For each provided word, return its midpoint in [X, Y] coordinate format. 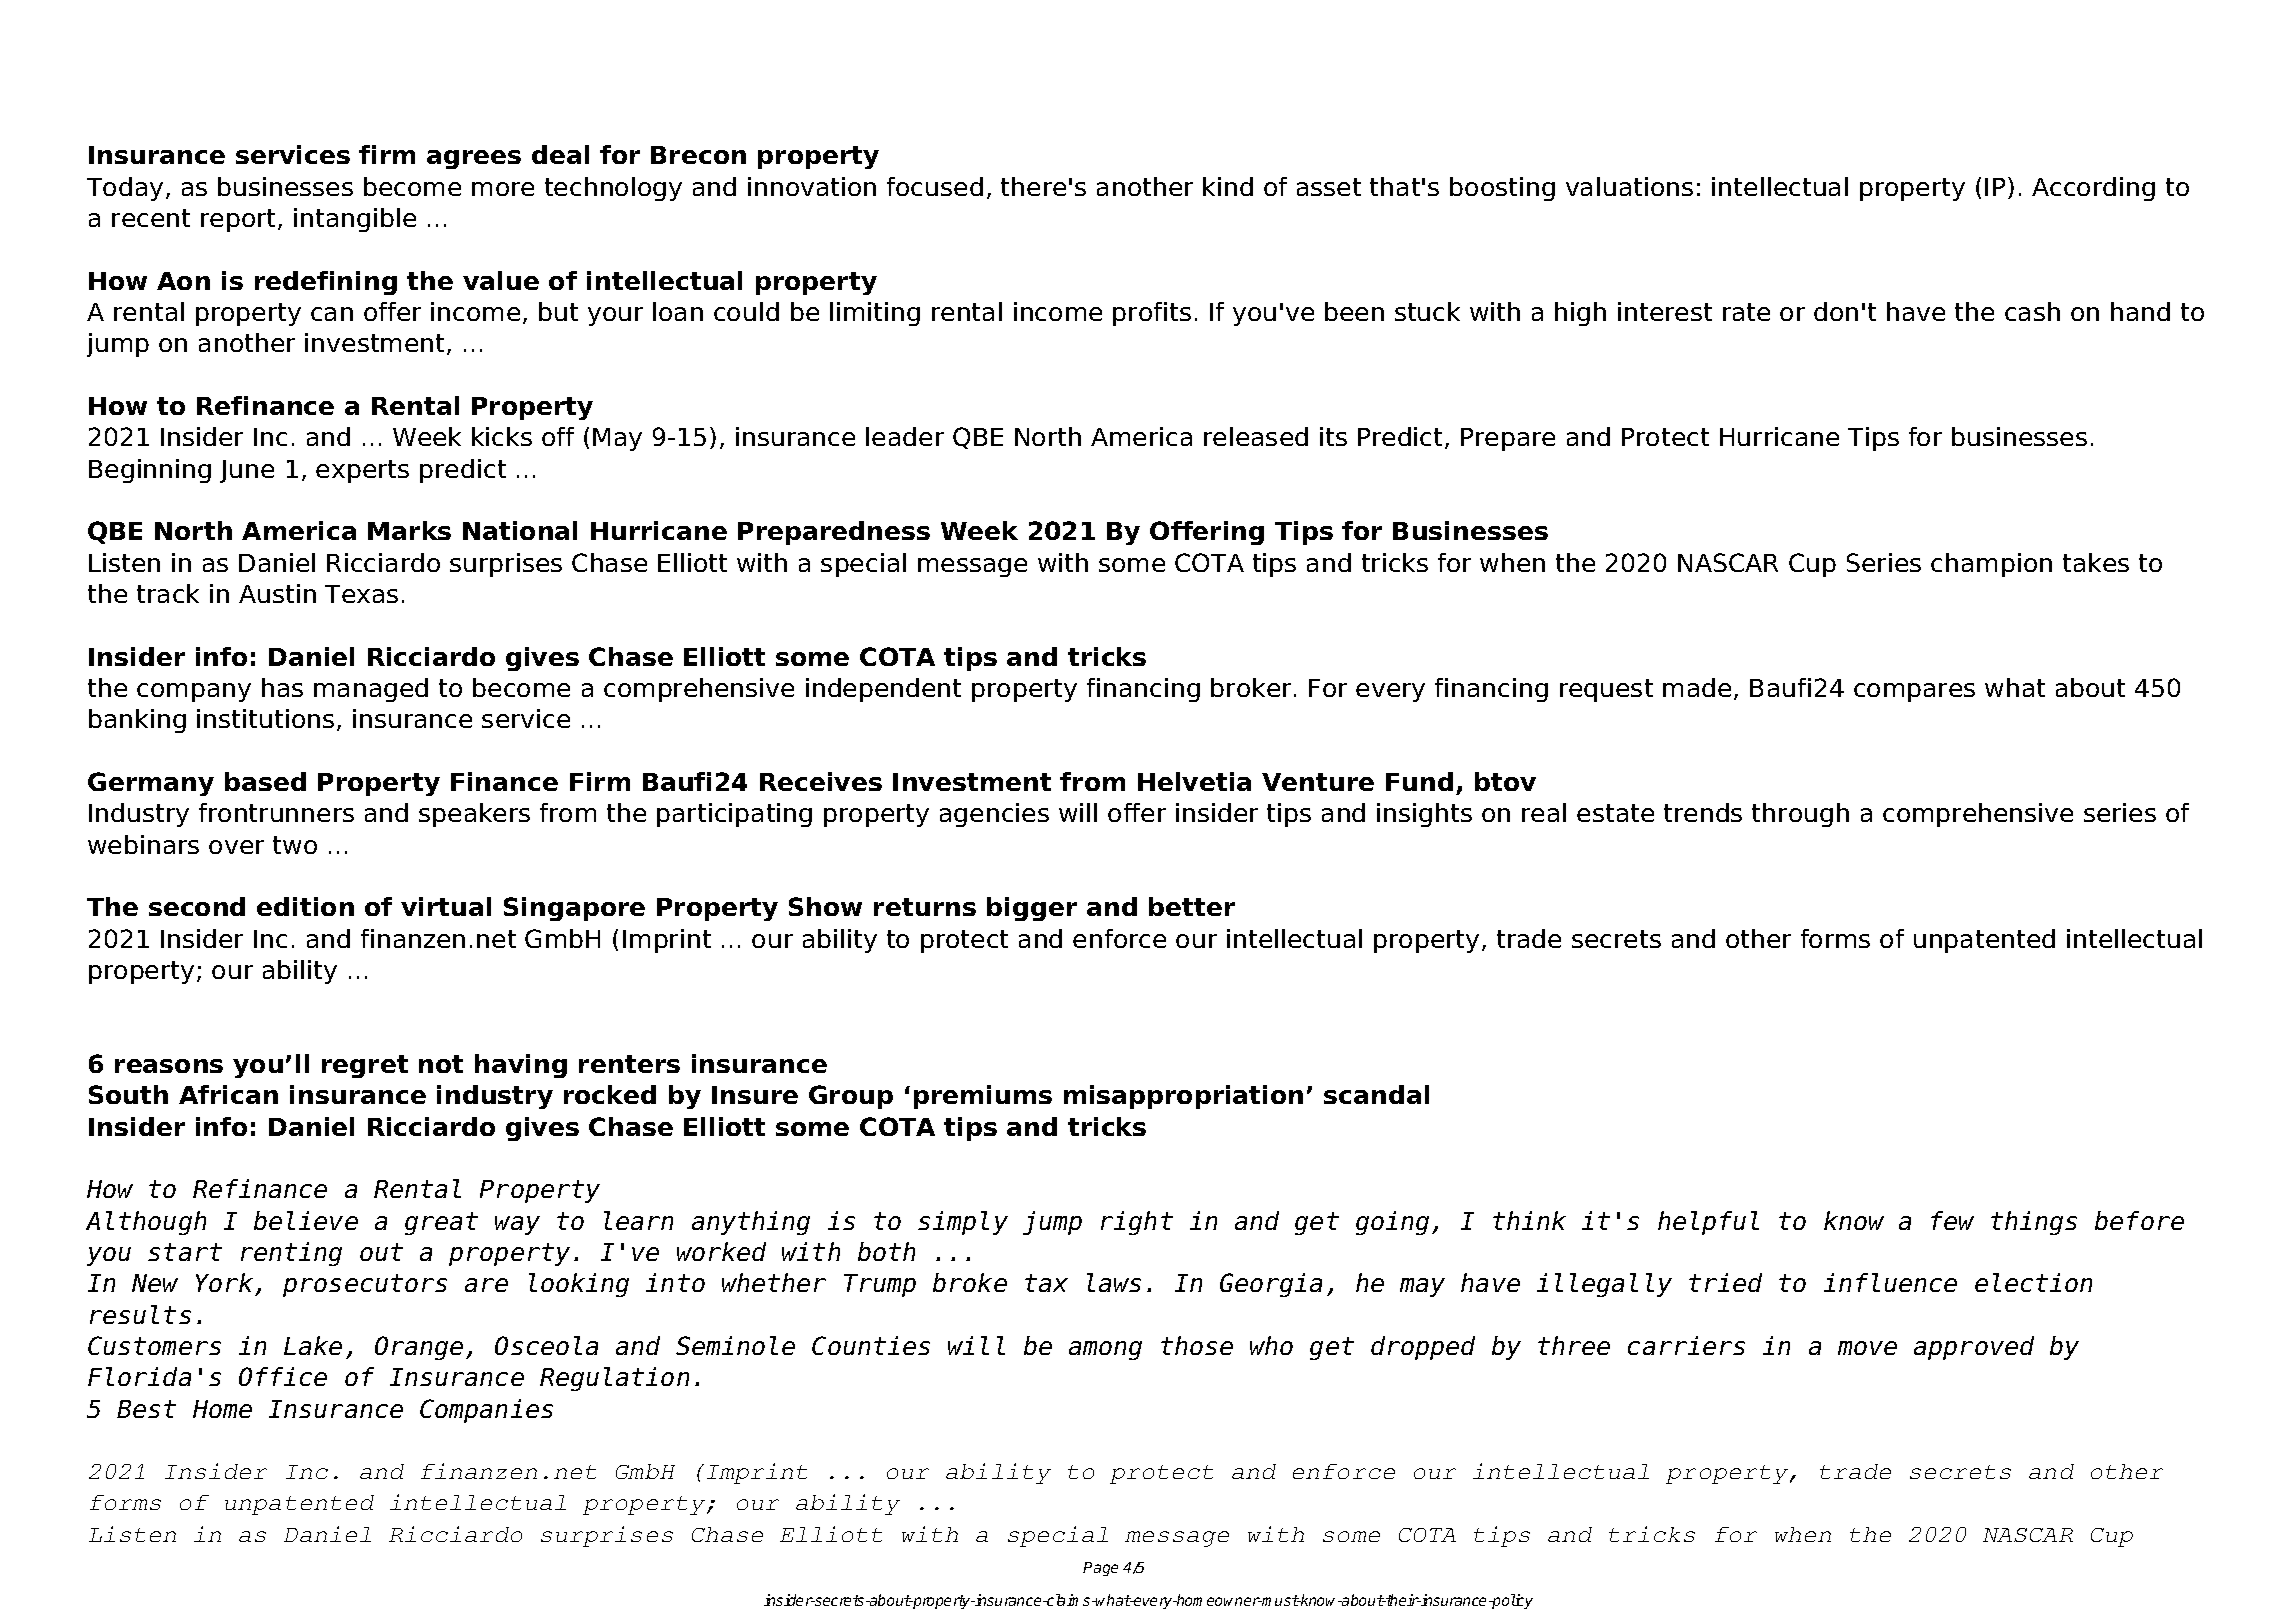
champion [1991, 565]
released [1256, 436]
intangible [355, 220]
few [1952, 1220]
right [1137, 1223]
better [1192, 906]
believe [306, 1220]
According [2093, 189]
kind [1228, 186]
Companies [486, 1411]
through [1800, 815]
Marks [409, 530]
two [295, 845]
